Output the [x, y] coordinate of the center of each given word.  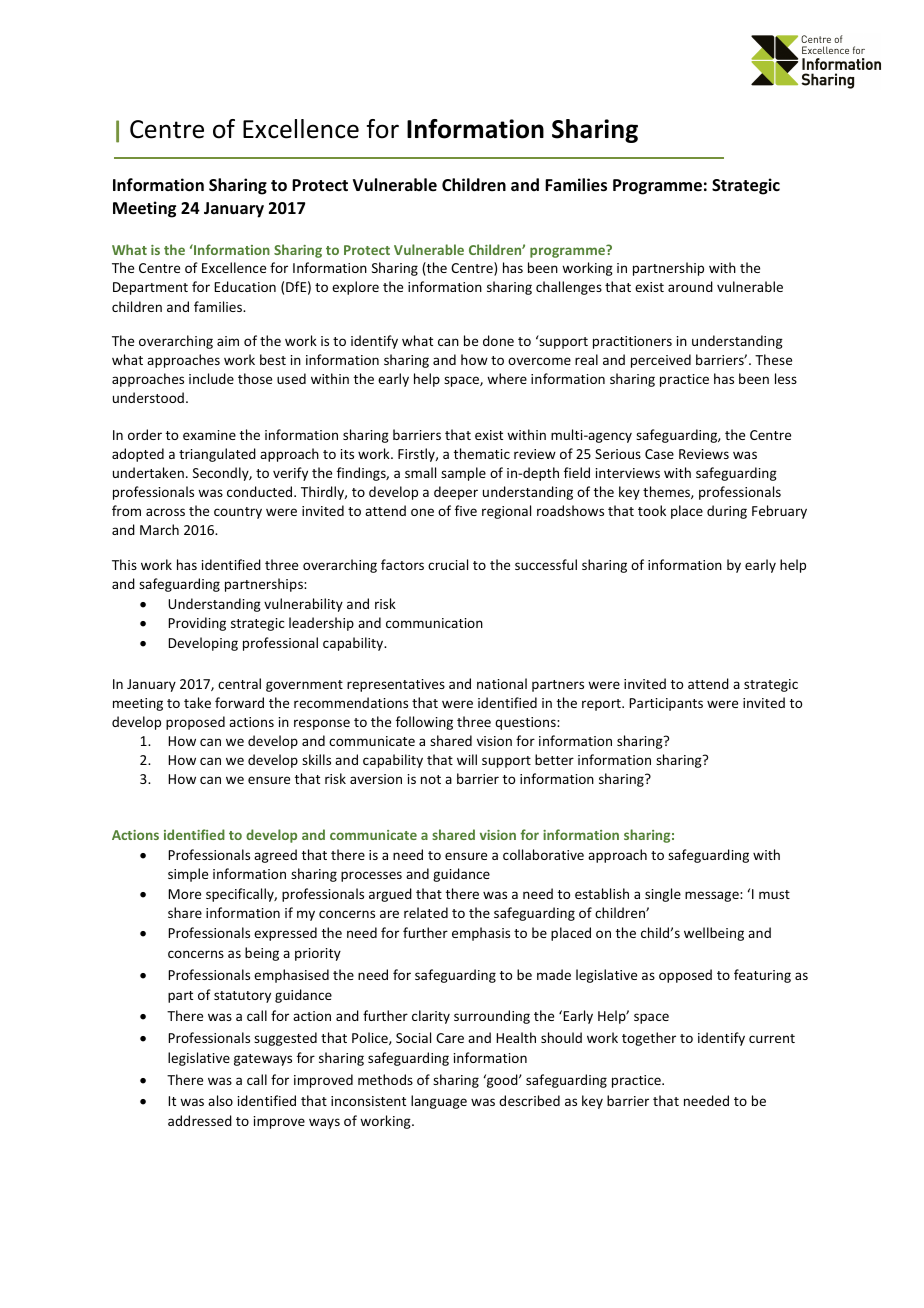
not [431, 779]
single [663, 895]
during [727, 512]
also [220, 1100]
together [649, 1039]
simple [188, 875]
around [690, 286]
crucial [448, 564]
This [124, 564]
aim [228, 341]
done [498, 340]
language [439, 1102]
